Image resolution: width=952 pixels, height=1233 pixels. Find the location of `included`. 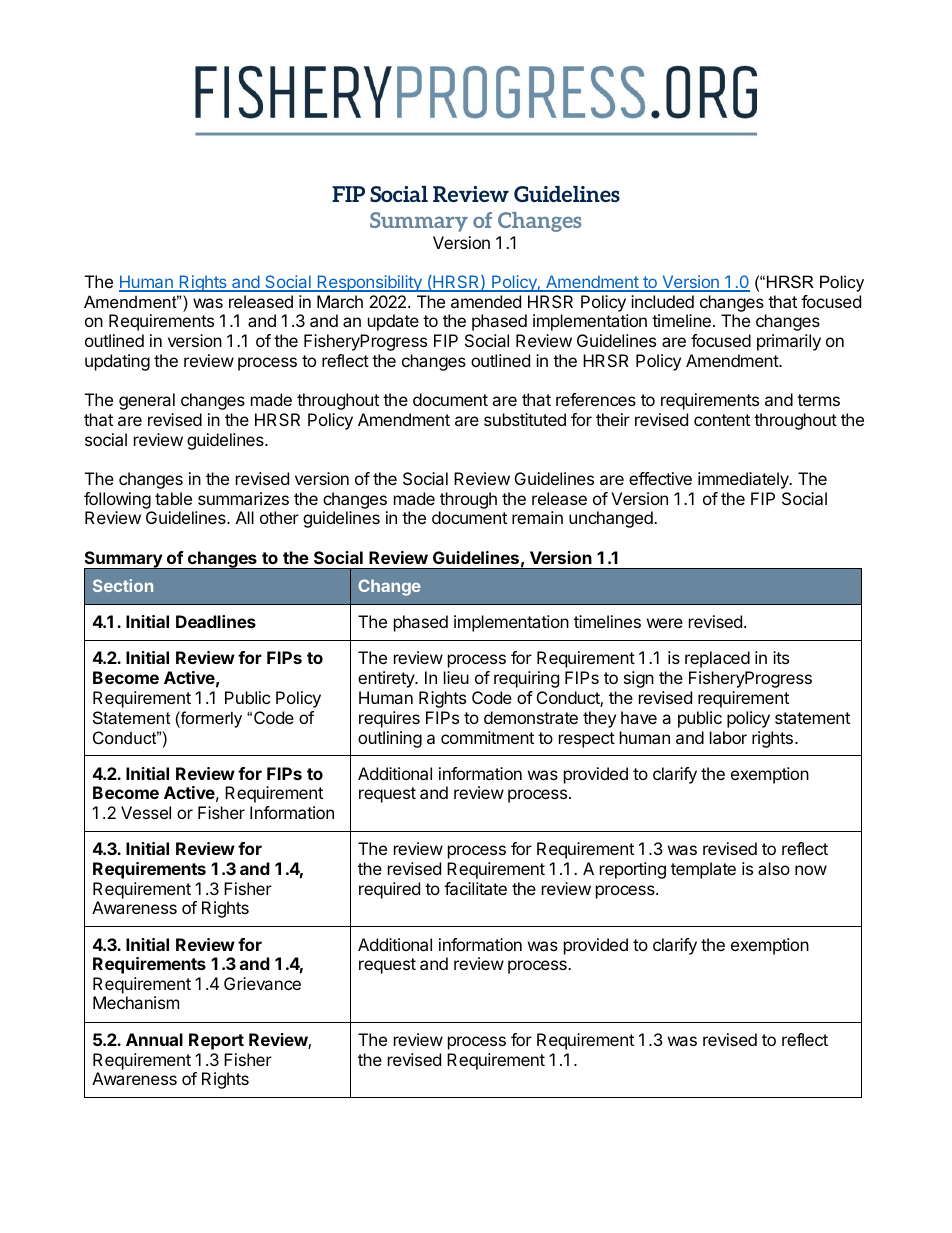

included is located at coordinates (662, 301).
